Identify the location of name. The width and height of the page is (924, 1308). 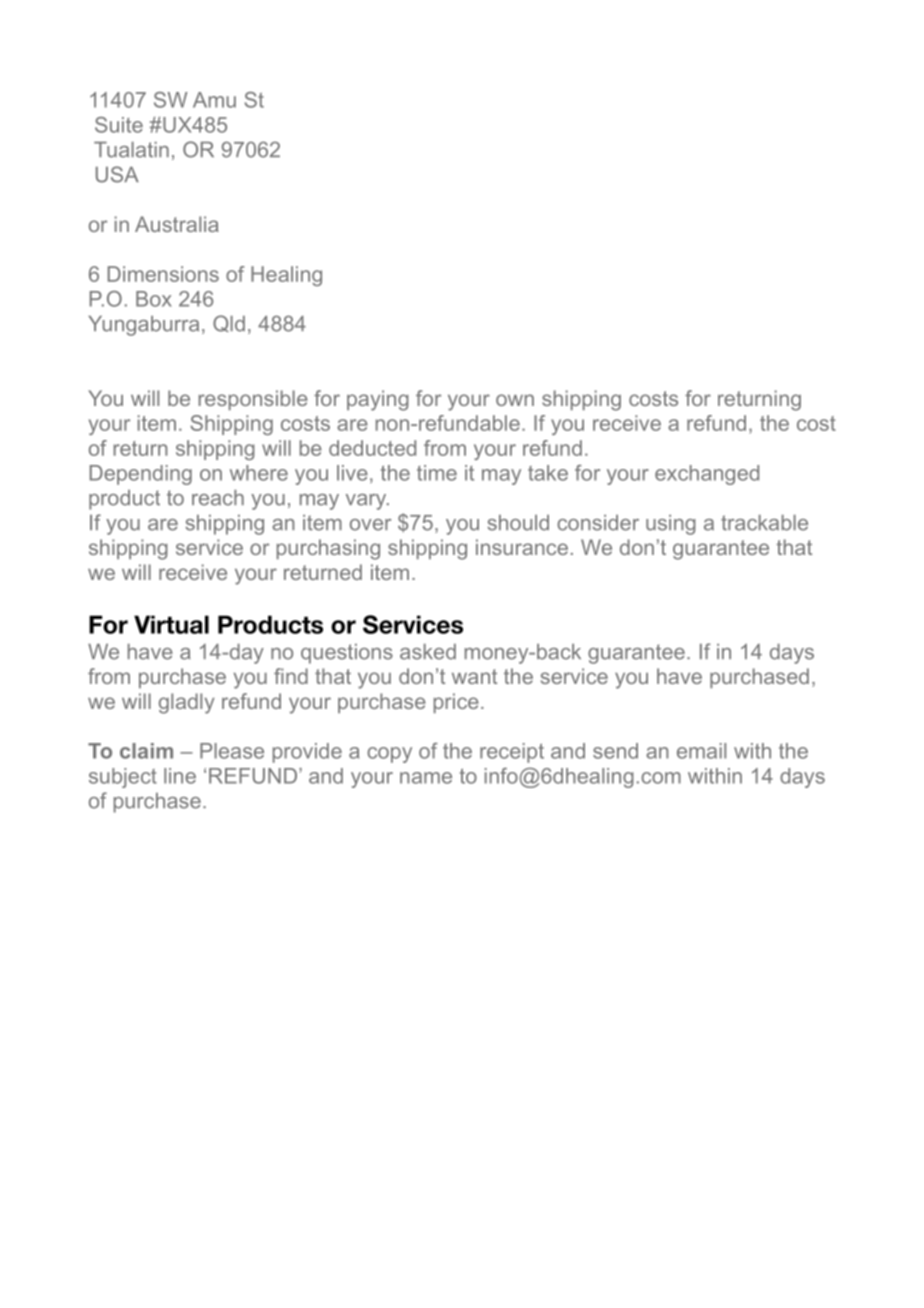
(426, 778).
